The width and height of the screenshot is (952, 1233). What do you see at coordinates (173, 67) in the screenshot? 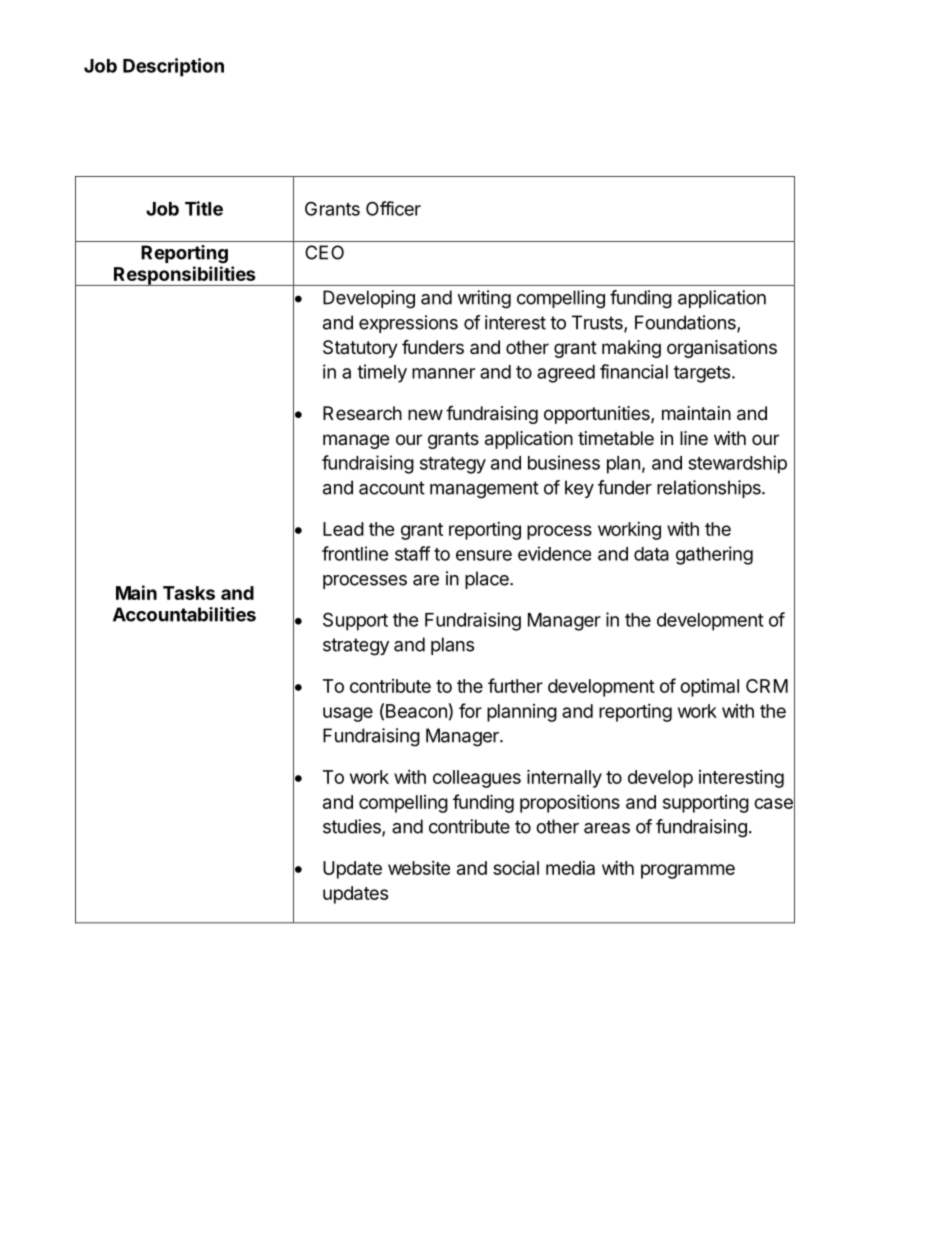
I see `Description` at bounding box center [173, 67].
